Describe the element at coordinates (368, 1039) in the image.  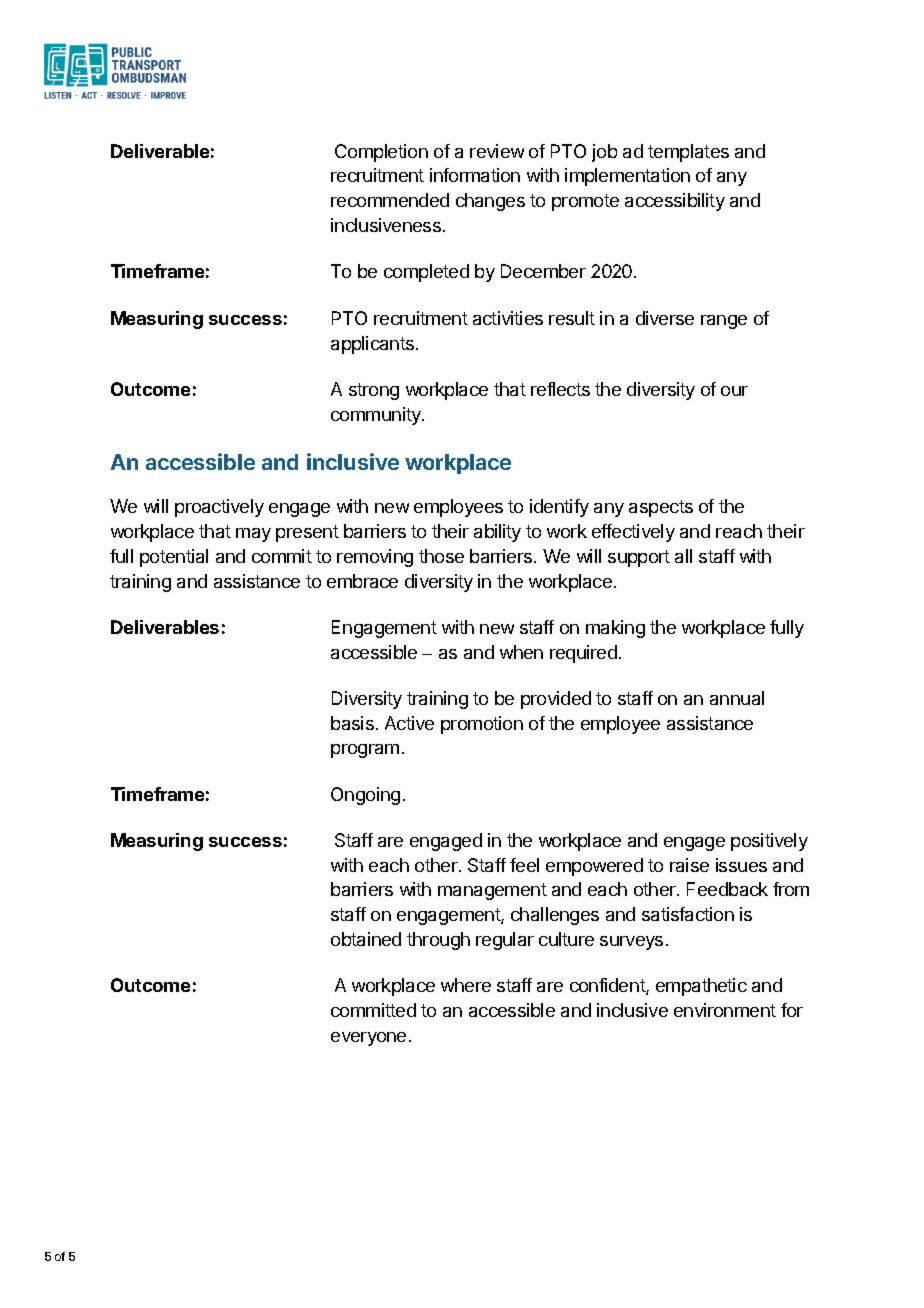
I see `everyone` at that location.
